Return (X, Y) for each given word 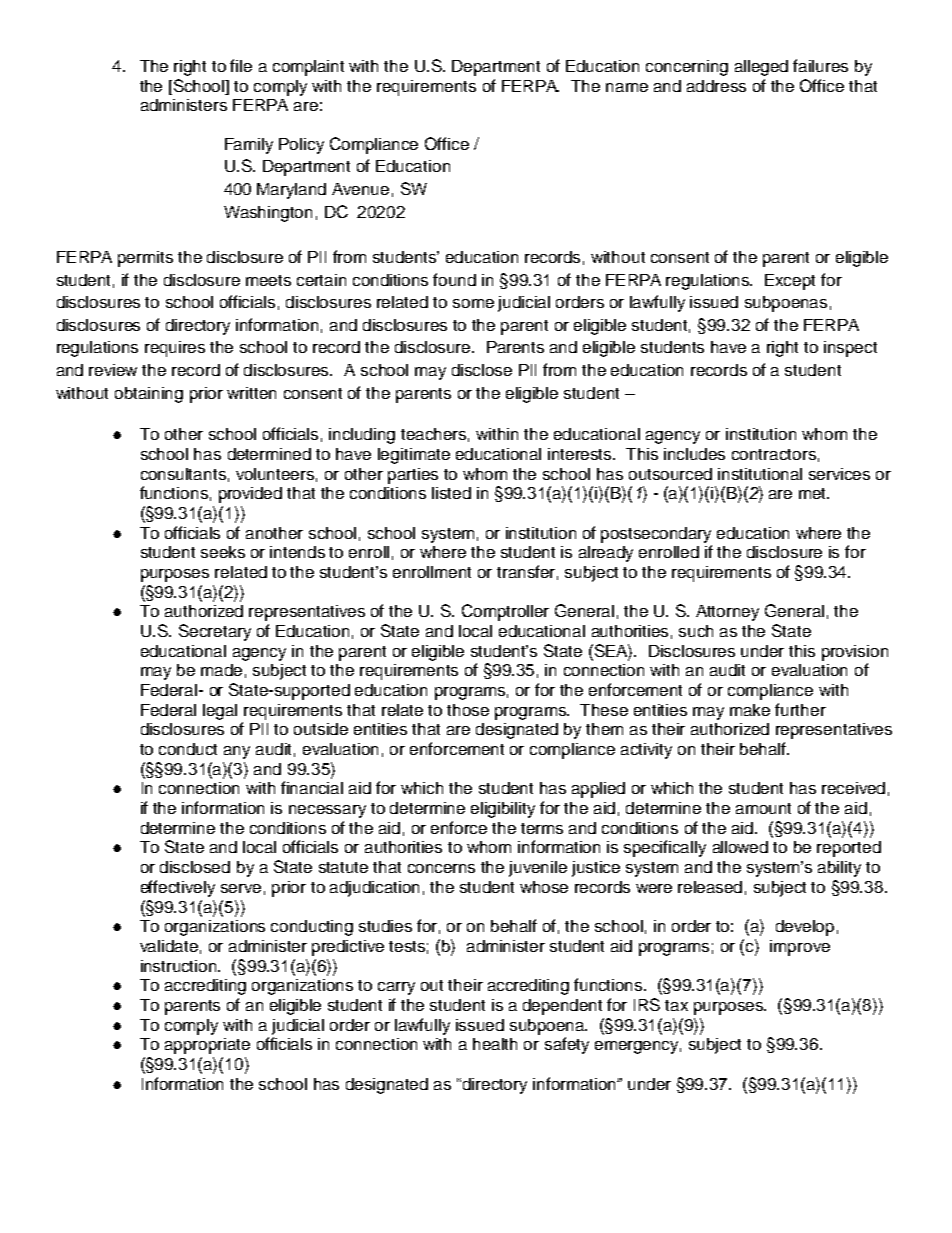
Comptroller (505, 612)
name (627, 87)
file (241, 65)
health (495, 1044)
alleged (761, 68)
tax (676, 1005)
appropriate (207, 1046)
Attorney (727, 613)
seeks (223, 552)
